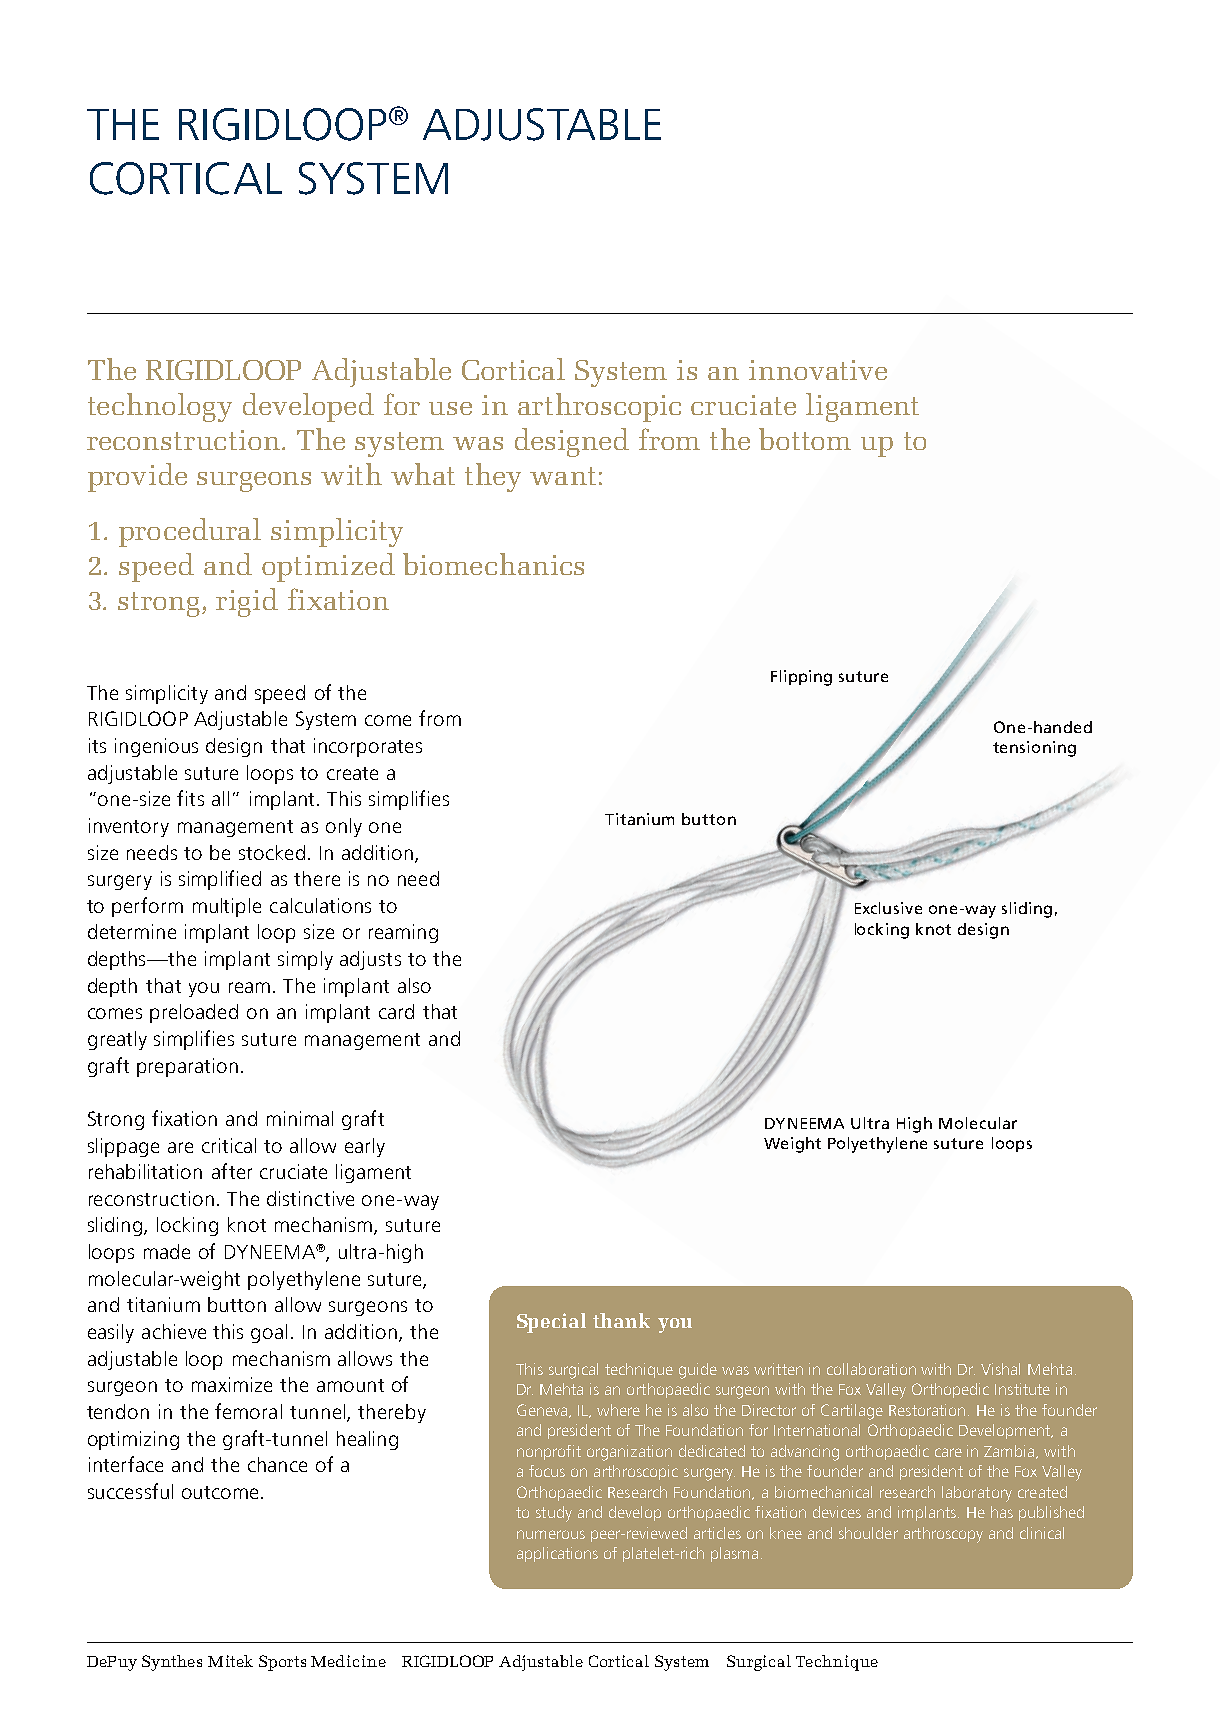 The height and width of the screenshot is (1725, 1220). Describe the element at coordinates (563, 476) in the screenshot. I see `want` at that location.
